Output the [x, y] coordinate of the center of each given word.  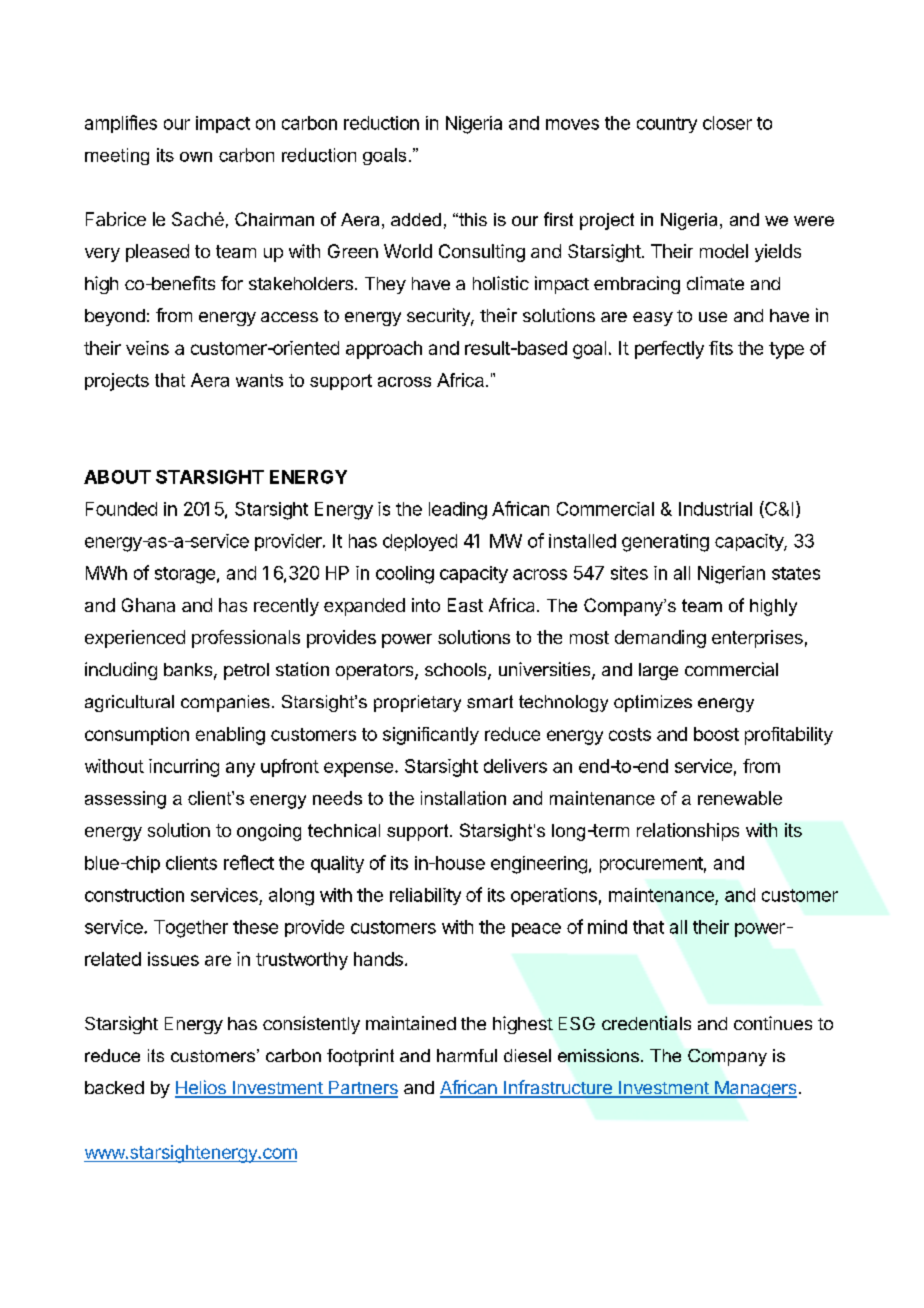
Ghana [148, 605]
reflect [249, 862]
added [416, 219]
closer [727, 123]
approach [384, 350]
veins [147, 348]
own [196, 157]
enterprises [757, 639]
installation [463, 798]
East [465, 605]
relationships [688, 832]
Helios [201, 1088]
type [786, 350]
